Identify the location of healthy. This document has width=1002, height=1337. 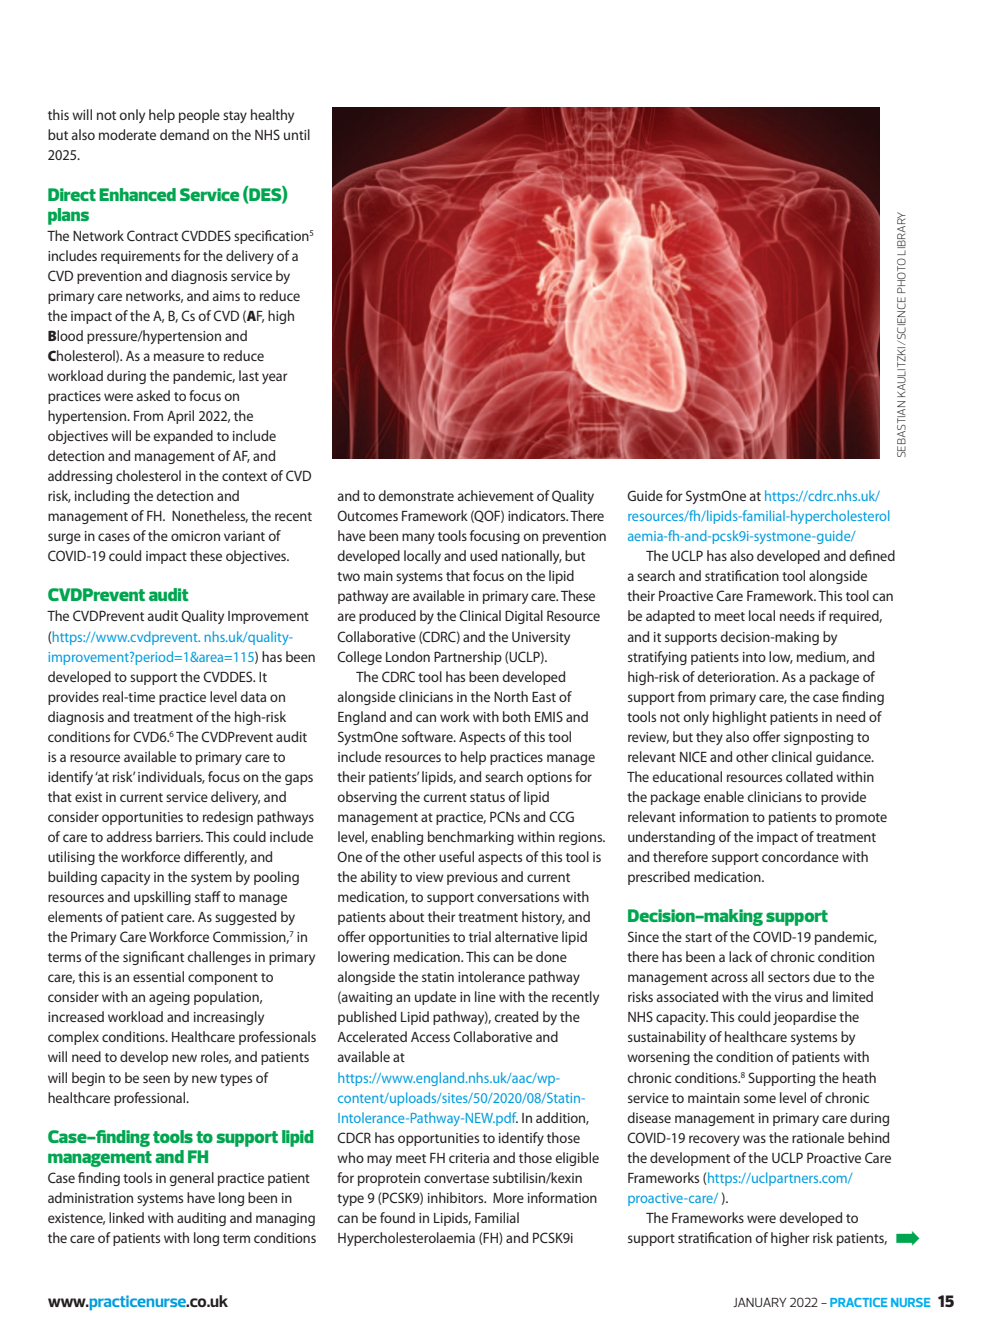
(272, 116).
